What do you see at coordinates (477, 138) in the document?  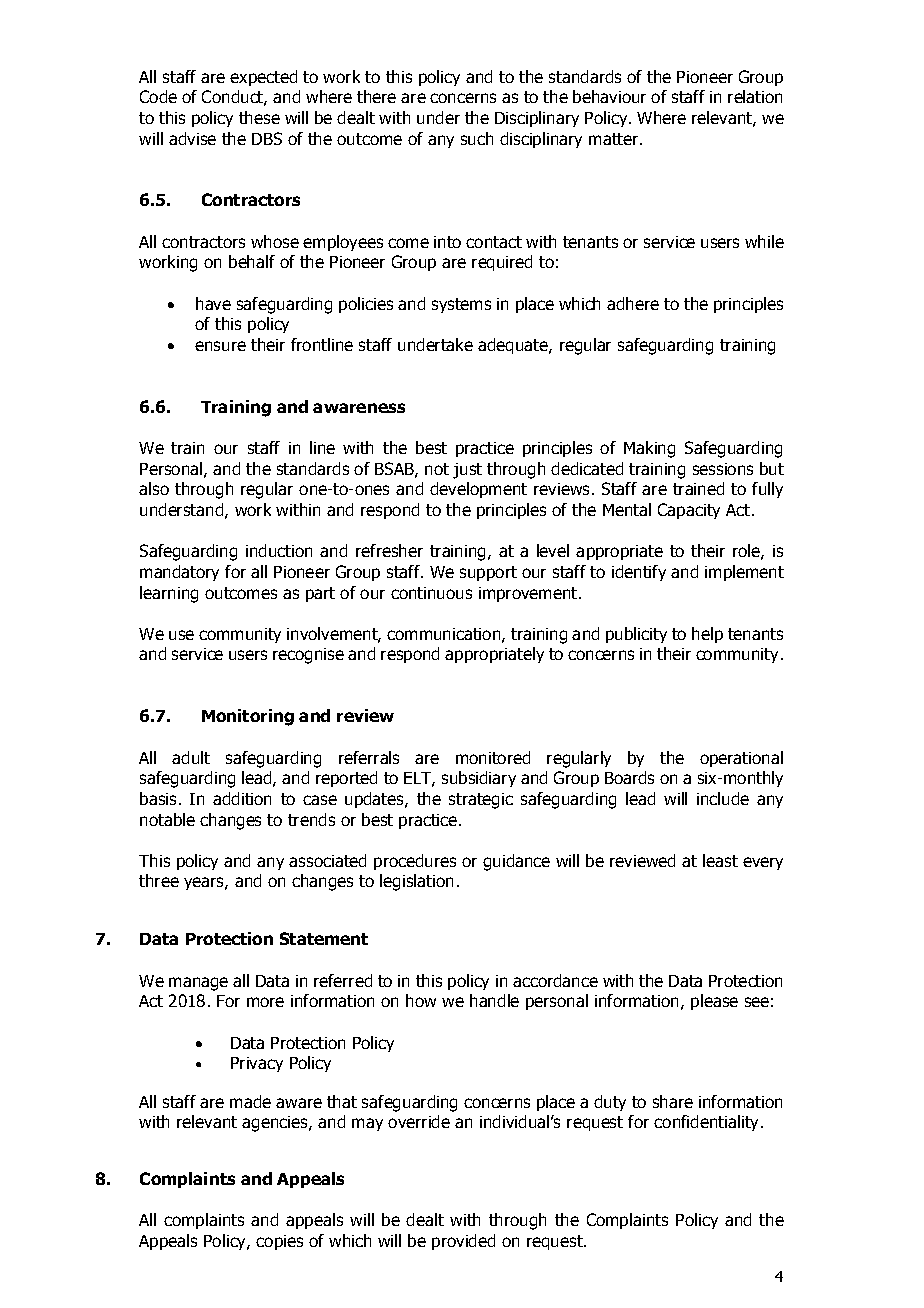 I see `such` at bounding box center [477, 138].
